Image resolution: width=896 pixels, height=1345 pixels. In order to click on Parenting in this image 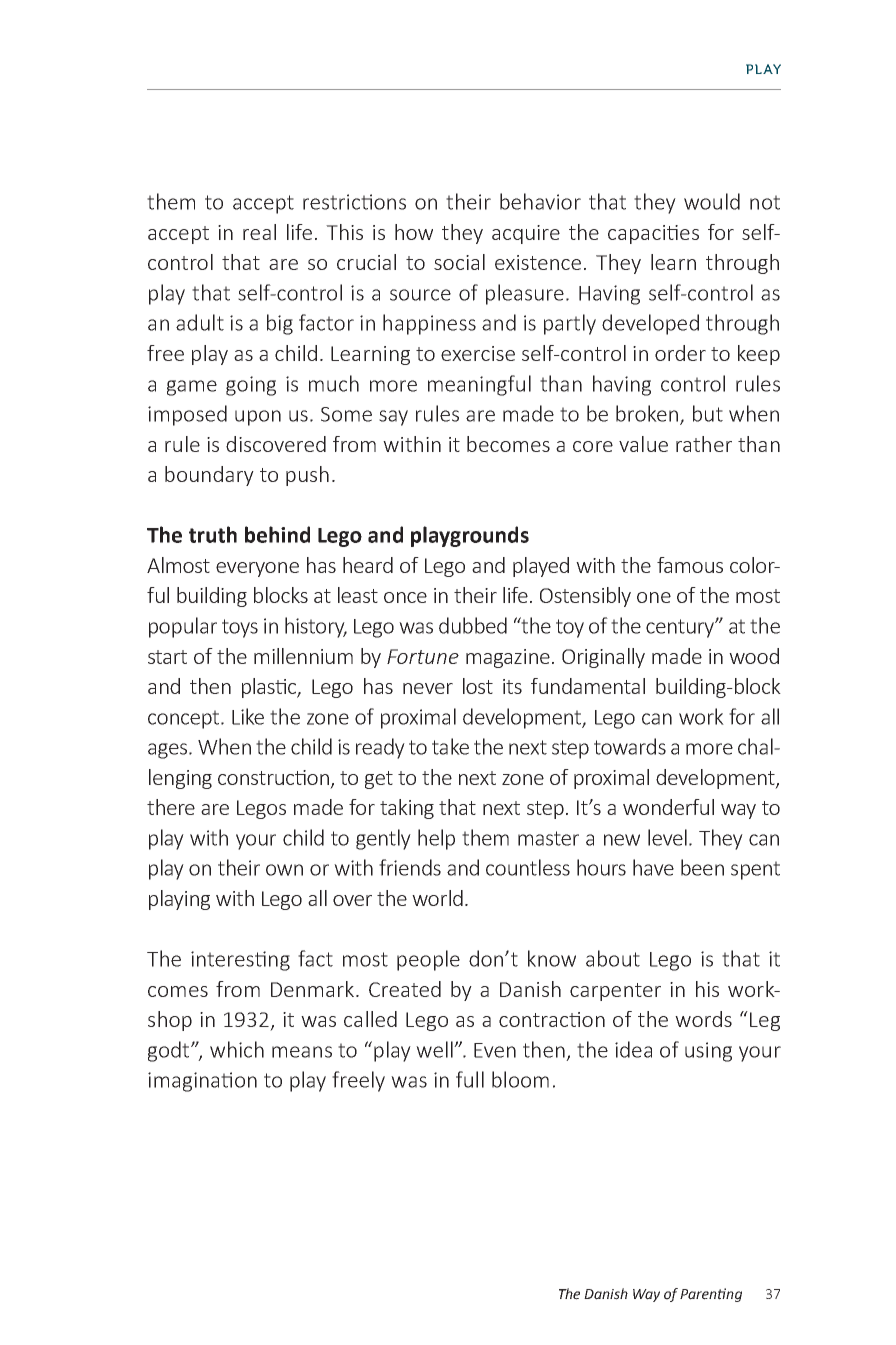, I will do `click(711, 1295)`.
